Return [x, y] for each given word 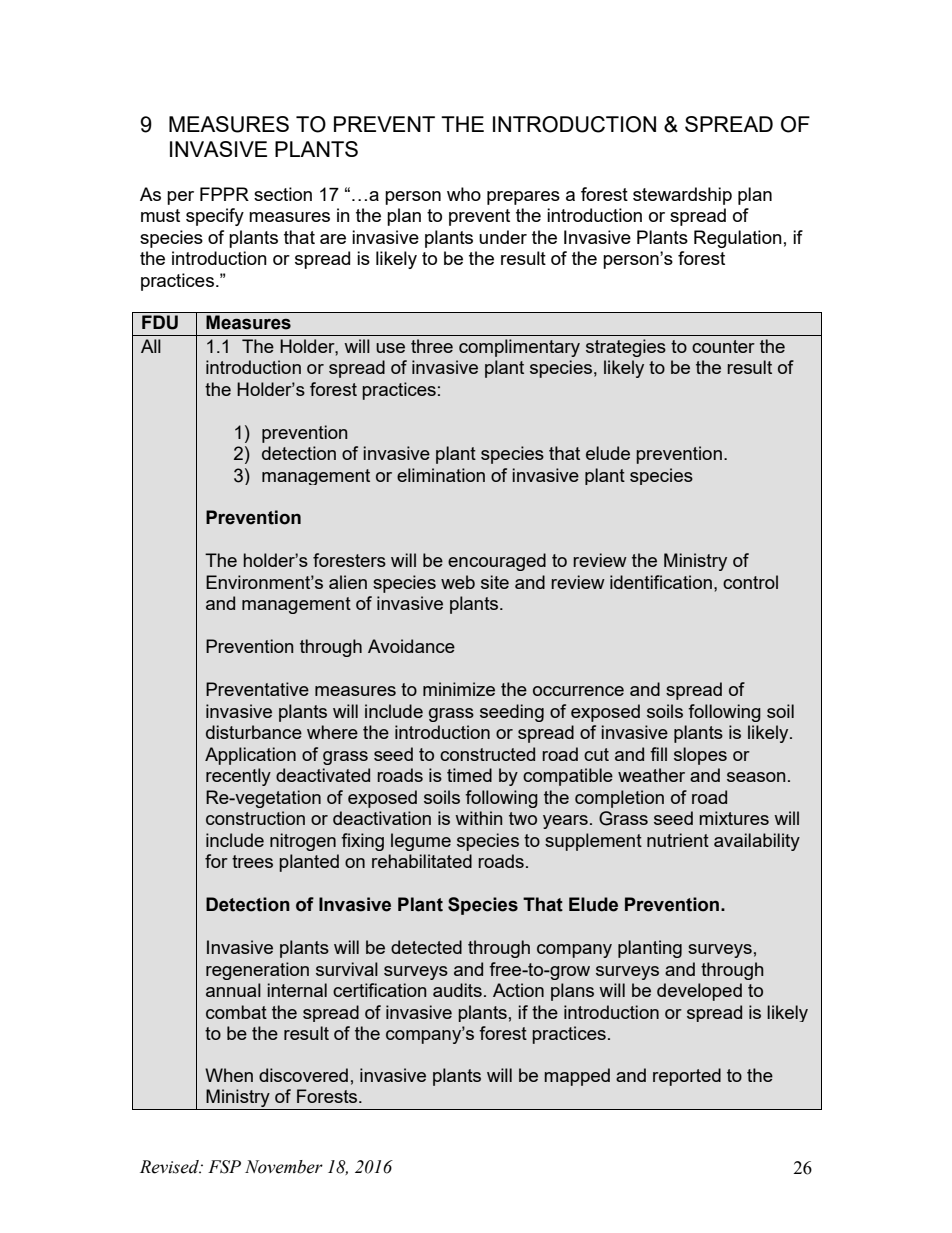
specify [215, 217]
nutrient [678, 840]
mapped [577, 1077]
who [464, 194]
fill [658, 754]
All [151, 346]
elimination [441, 475]
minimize [459, 689]
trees [252, 861]
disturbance [254, 732]
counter [723, 346]
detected [426, 947]
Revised [170, 1167]
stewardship [682, 196]
